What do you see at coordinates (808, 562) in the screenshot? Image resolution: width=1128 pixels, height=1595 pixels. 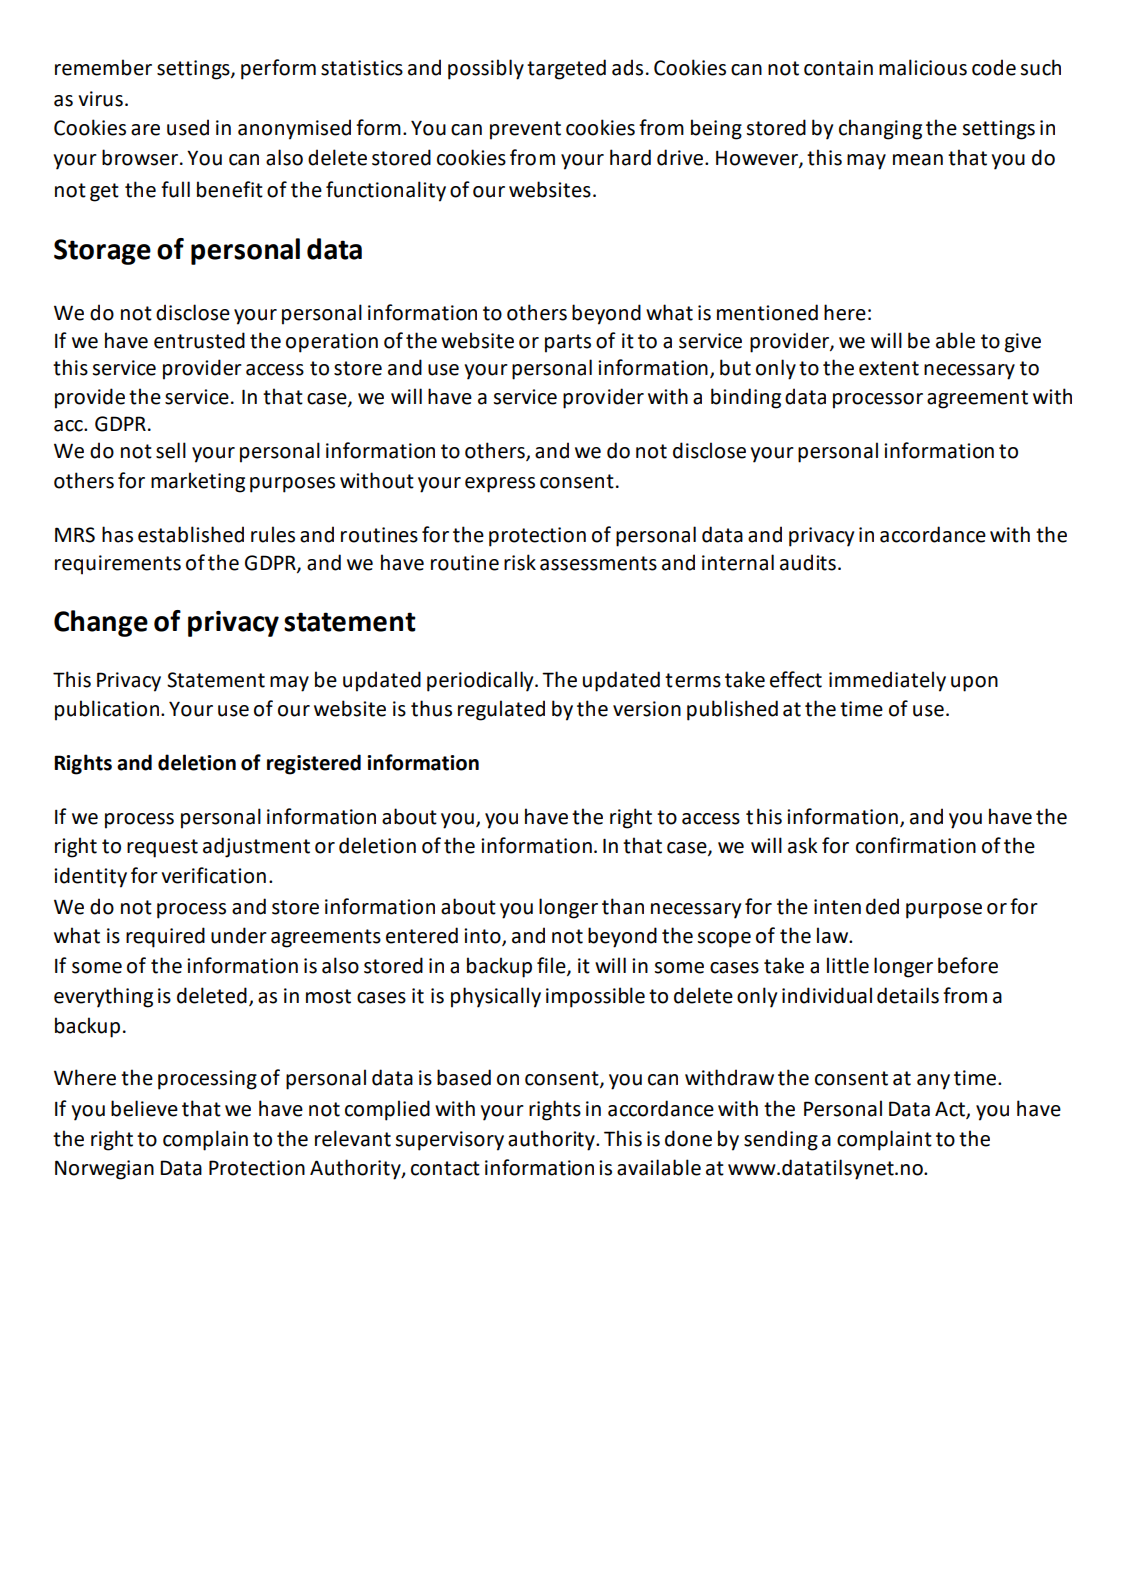 I see `audits` at bounding box center [808, 562].
